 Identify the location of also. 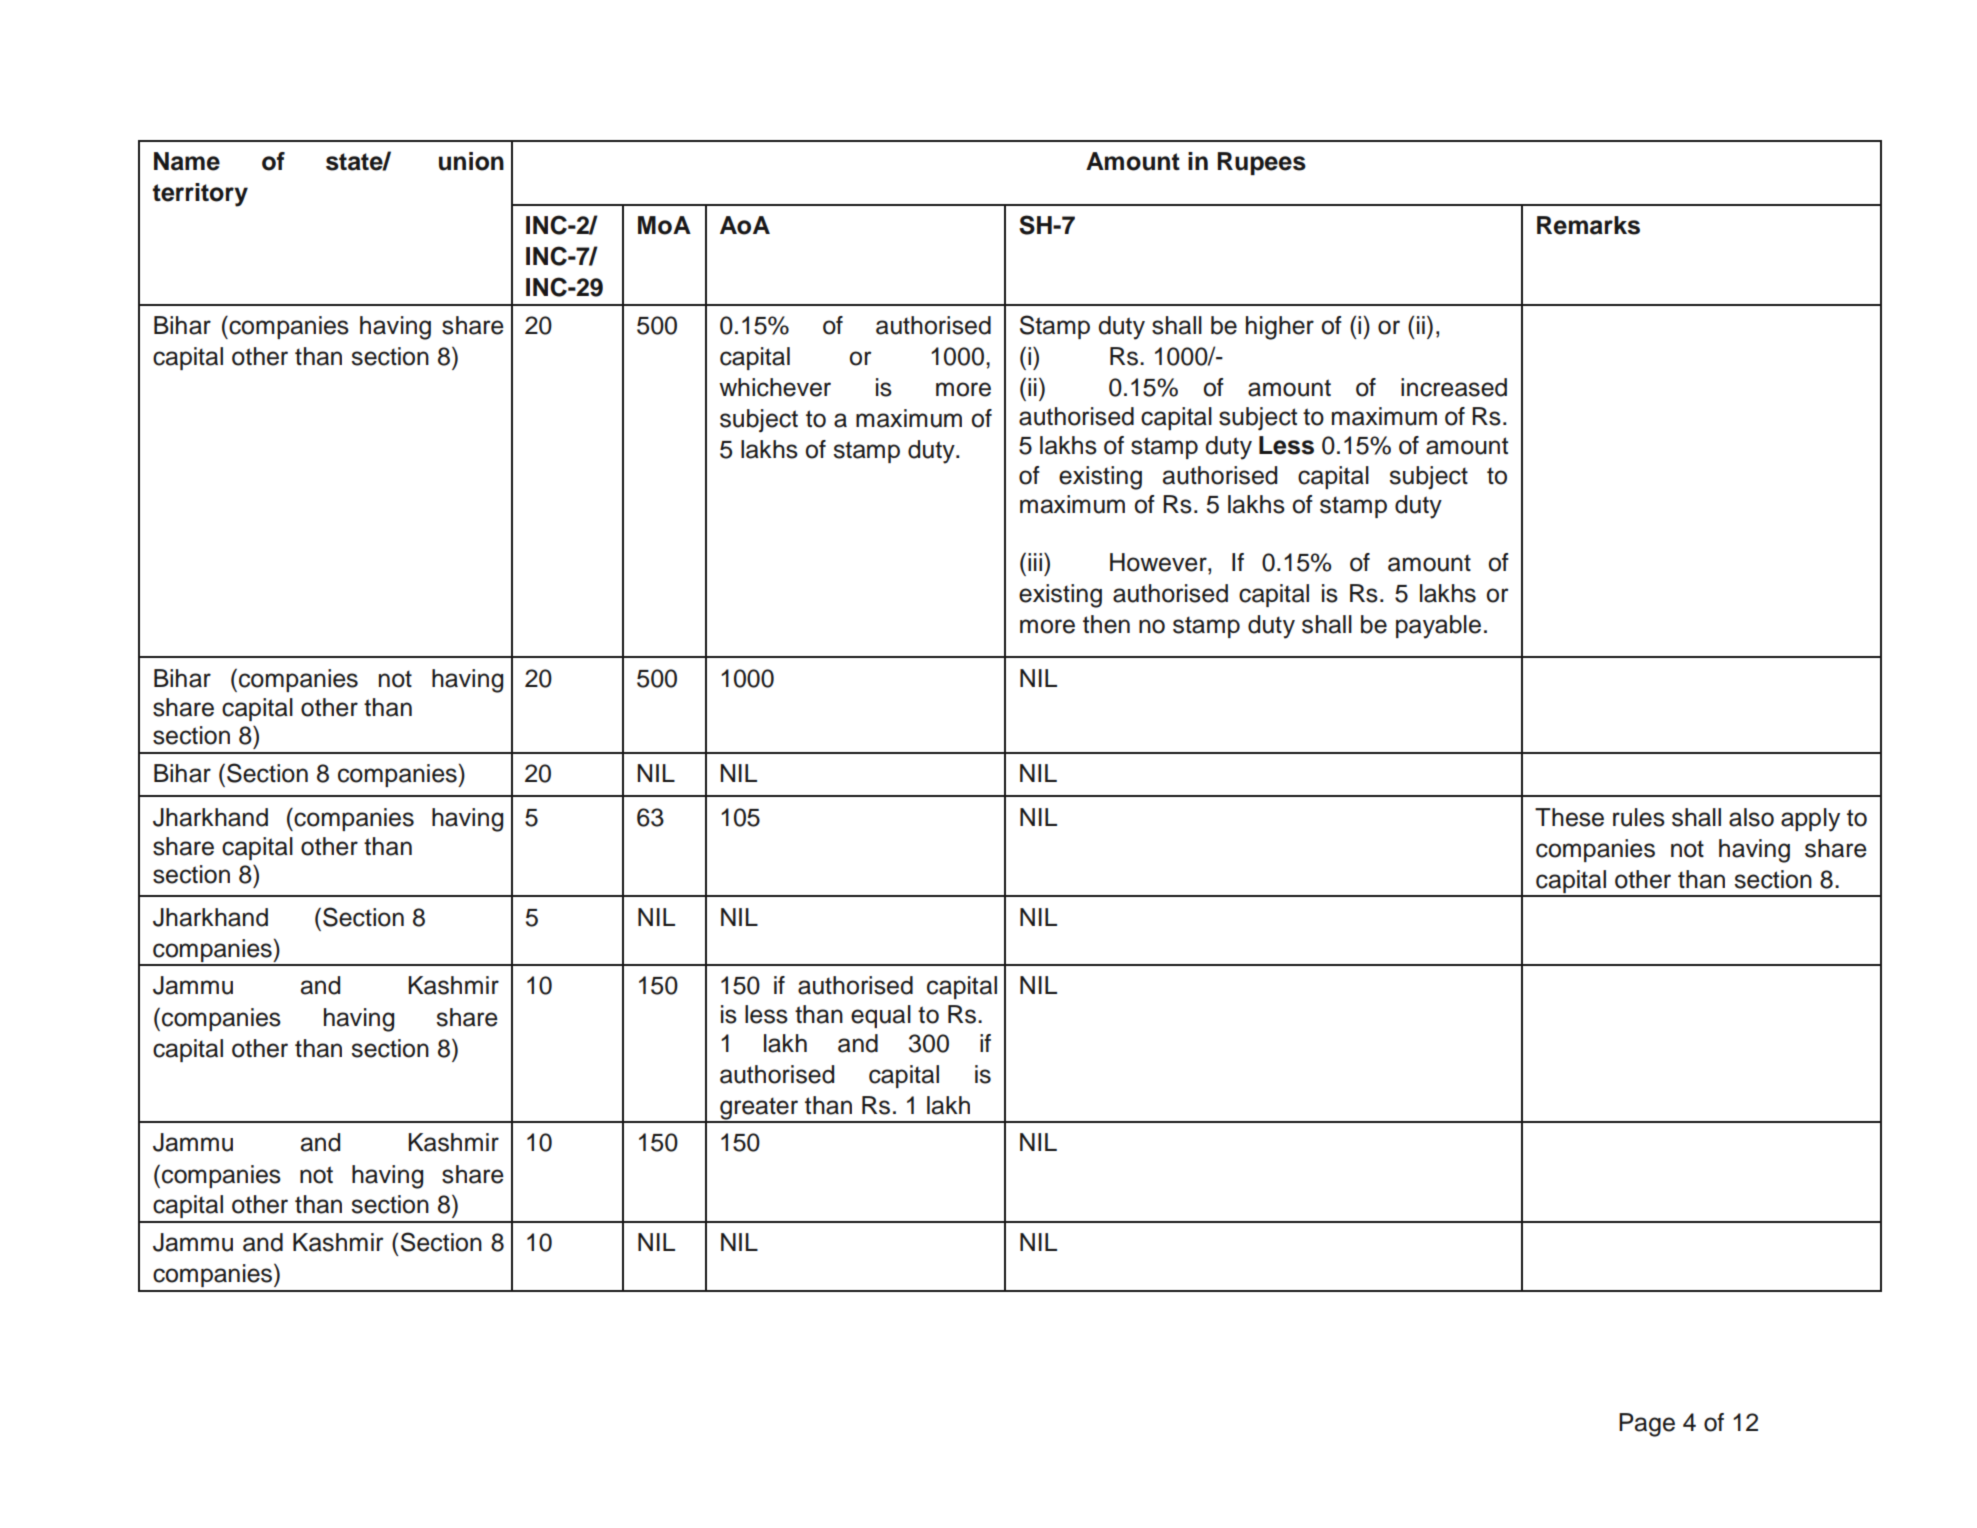
(1751, 817).
